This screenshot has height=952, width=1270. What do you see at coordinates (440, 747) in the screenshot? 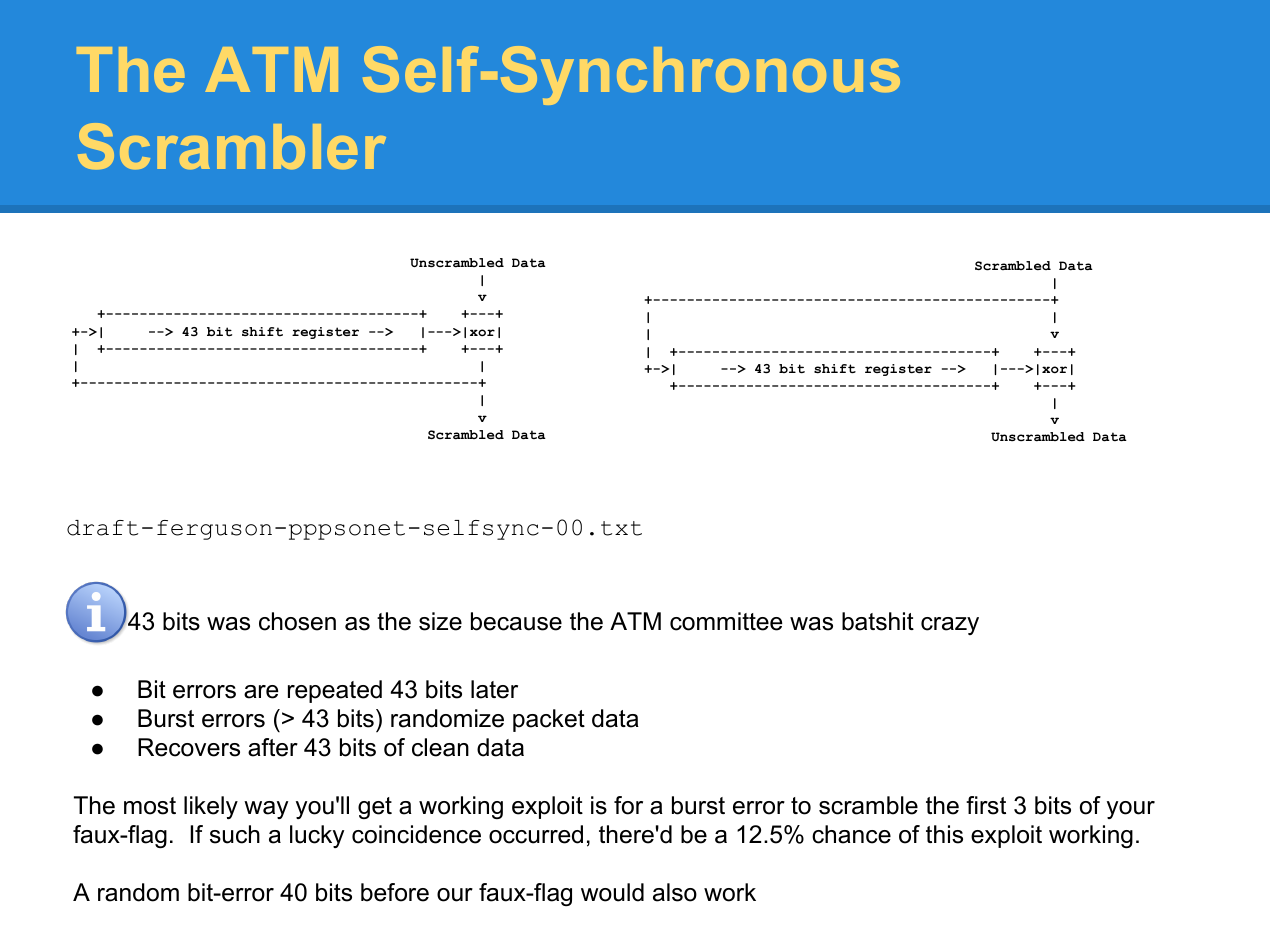
I see `clean` at bounding box center [440, 747].
